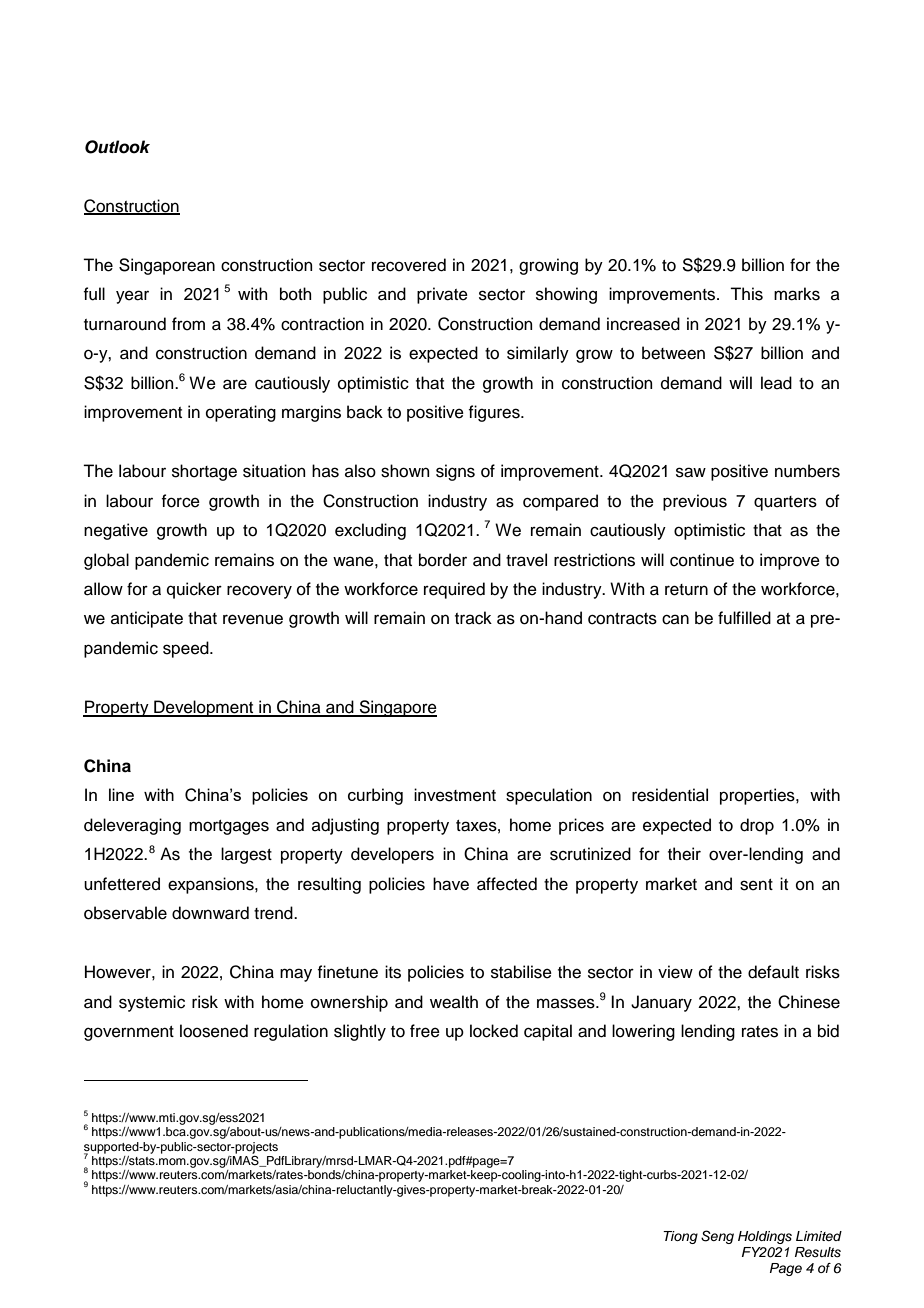  What do you see at coordinates (773, 972) in the page?
I see `default` at bounding box center [773, 972].
